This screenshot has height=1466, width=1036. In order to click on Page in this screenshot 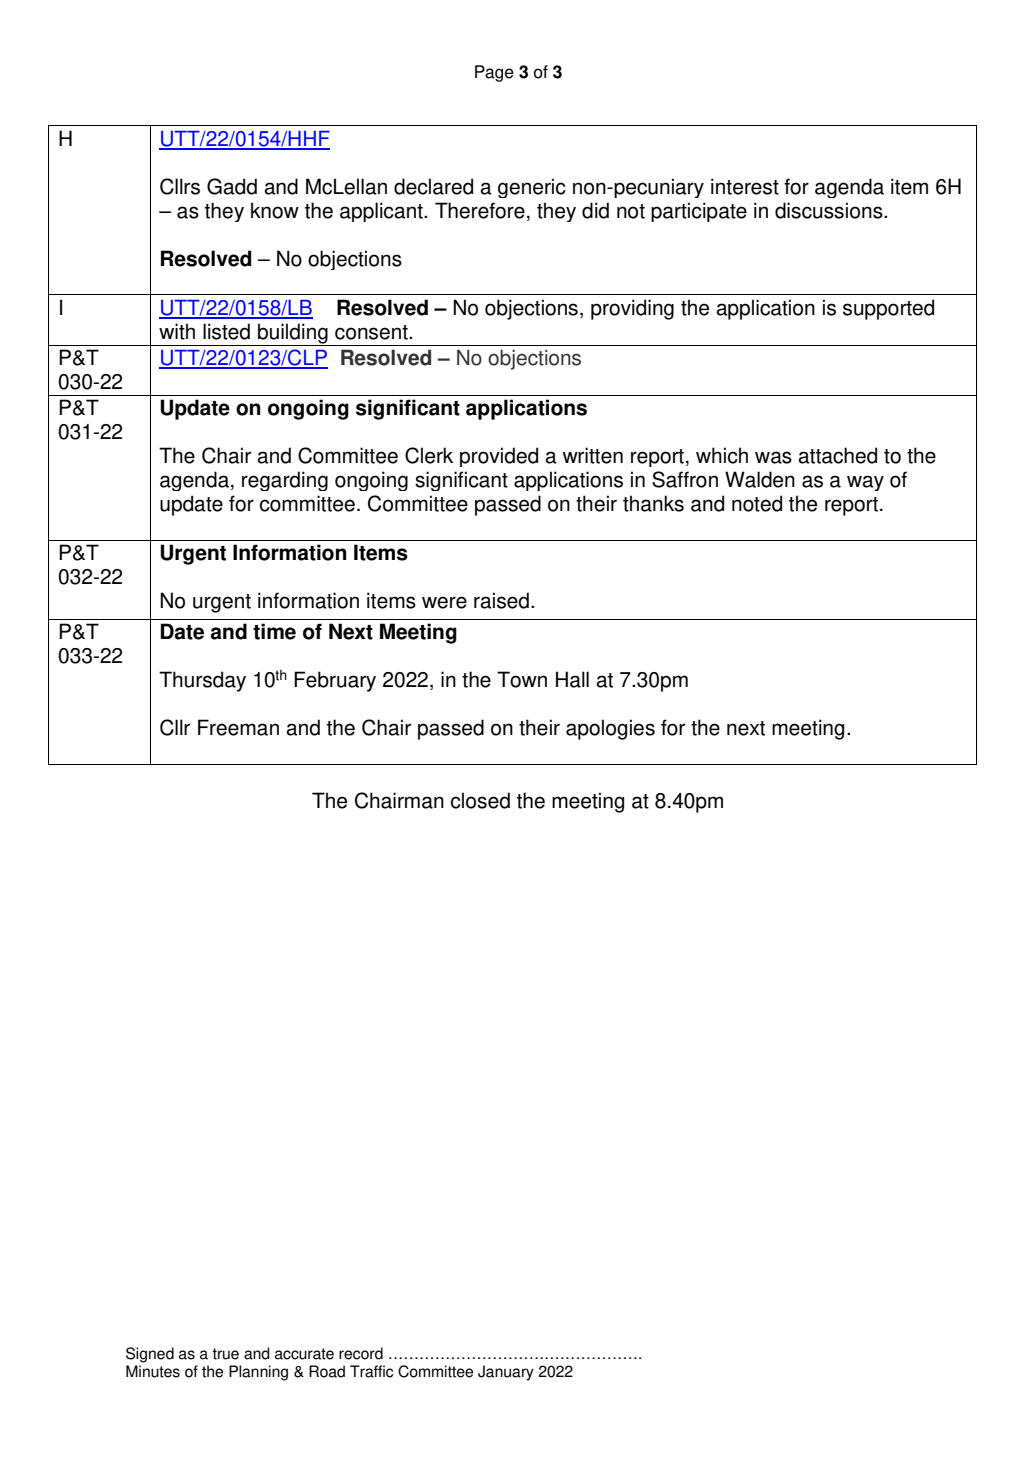, I will do `click(494, 73)`.
